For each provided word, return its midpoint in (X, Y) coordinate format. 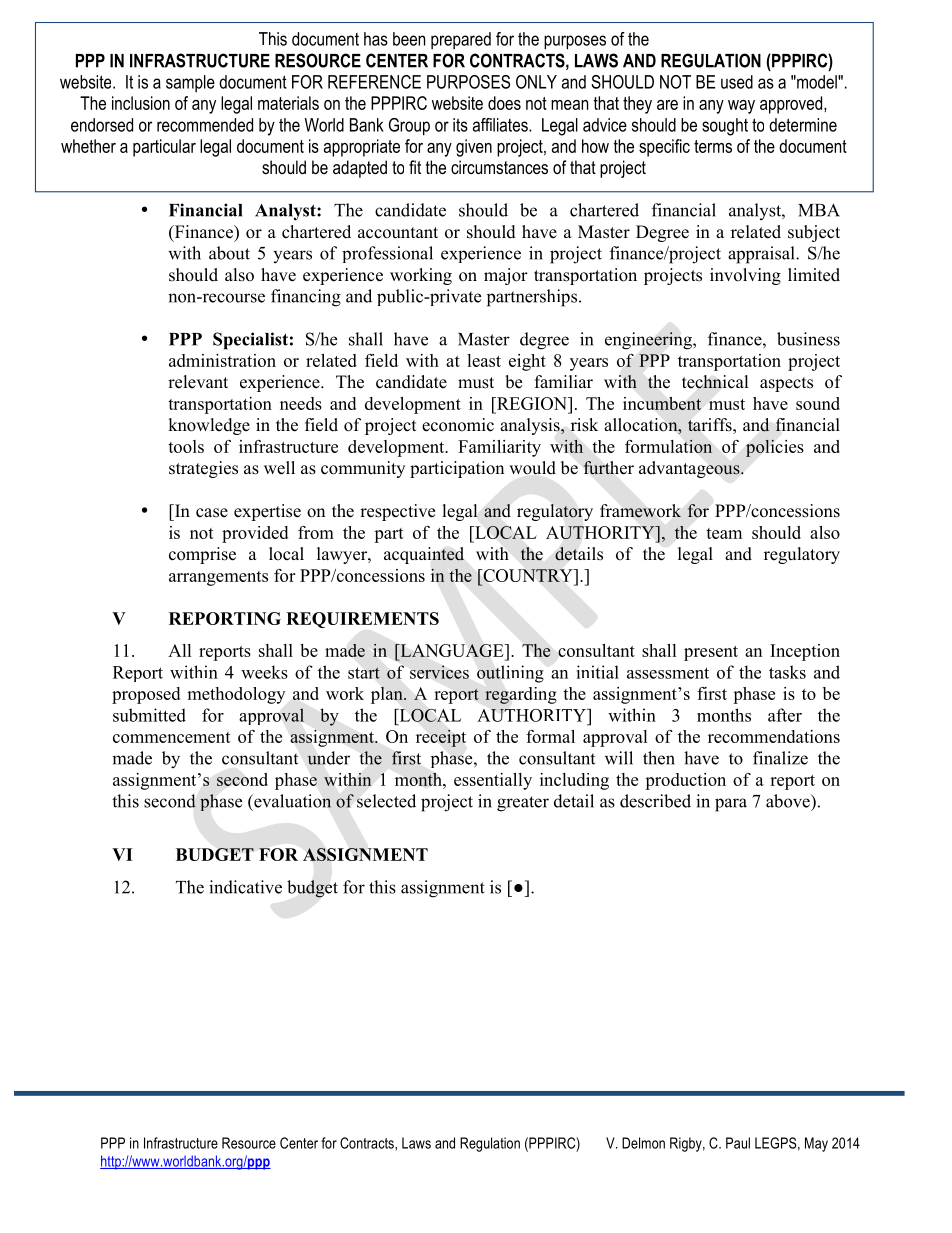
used (737, 82)
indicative (245, 887)
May (816, 1144)
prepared (461, 40)
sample (190, 83)
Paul (738, 1143)
